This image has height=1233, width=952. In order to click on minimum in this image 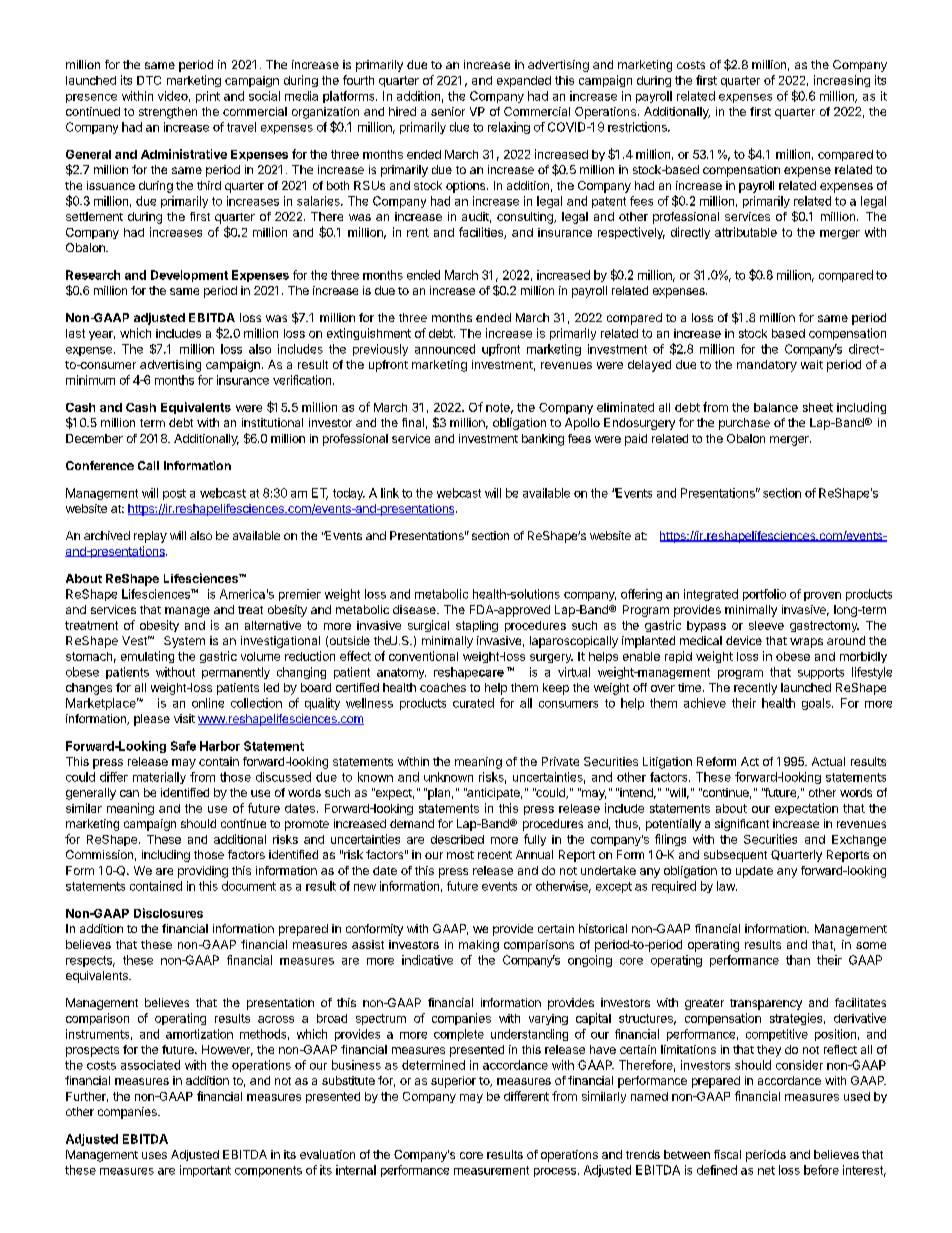, I will do `click(90, 380)`.
